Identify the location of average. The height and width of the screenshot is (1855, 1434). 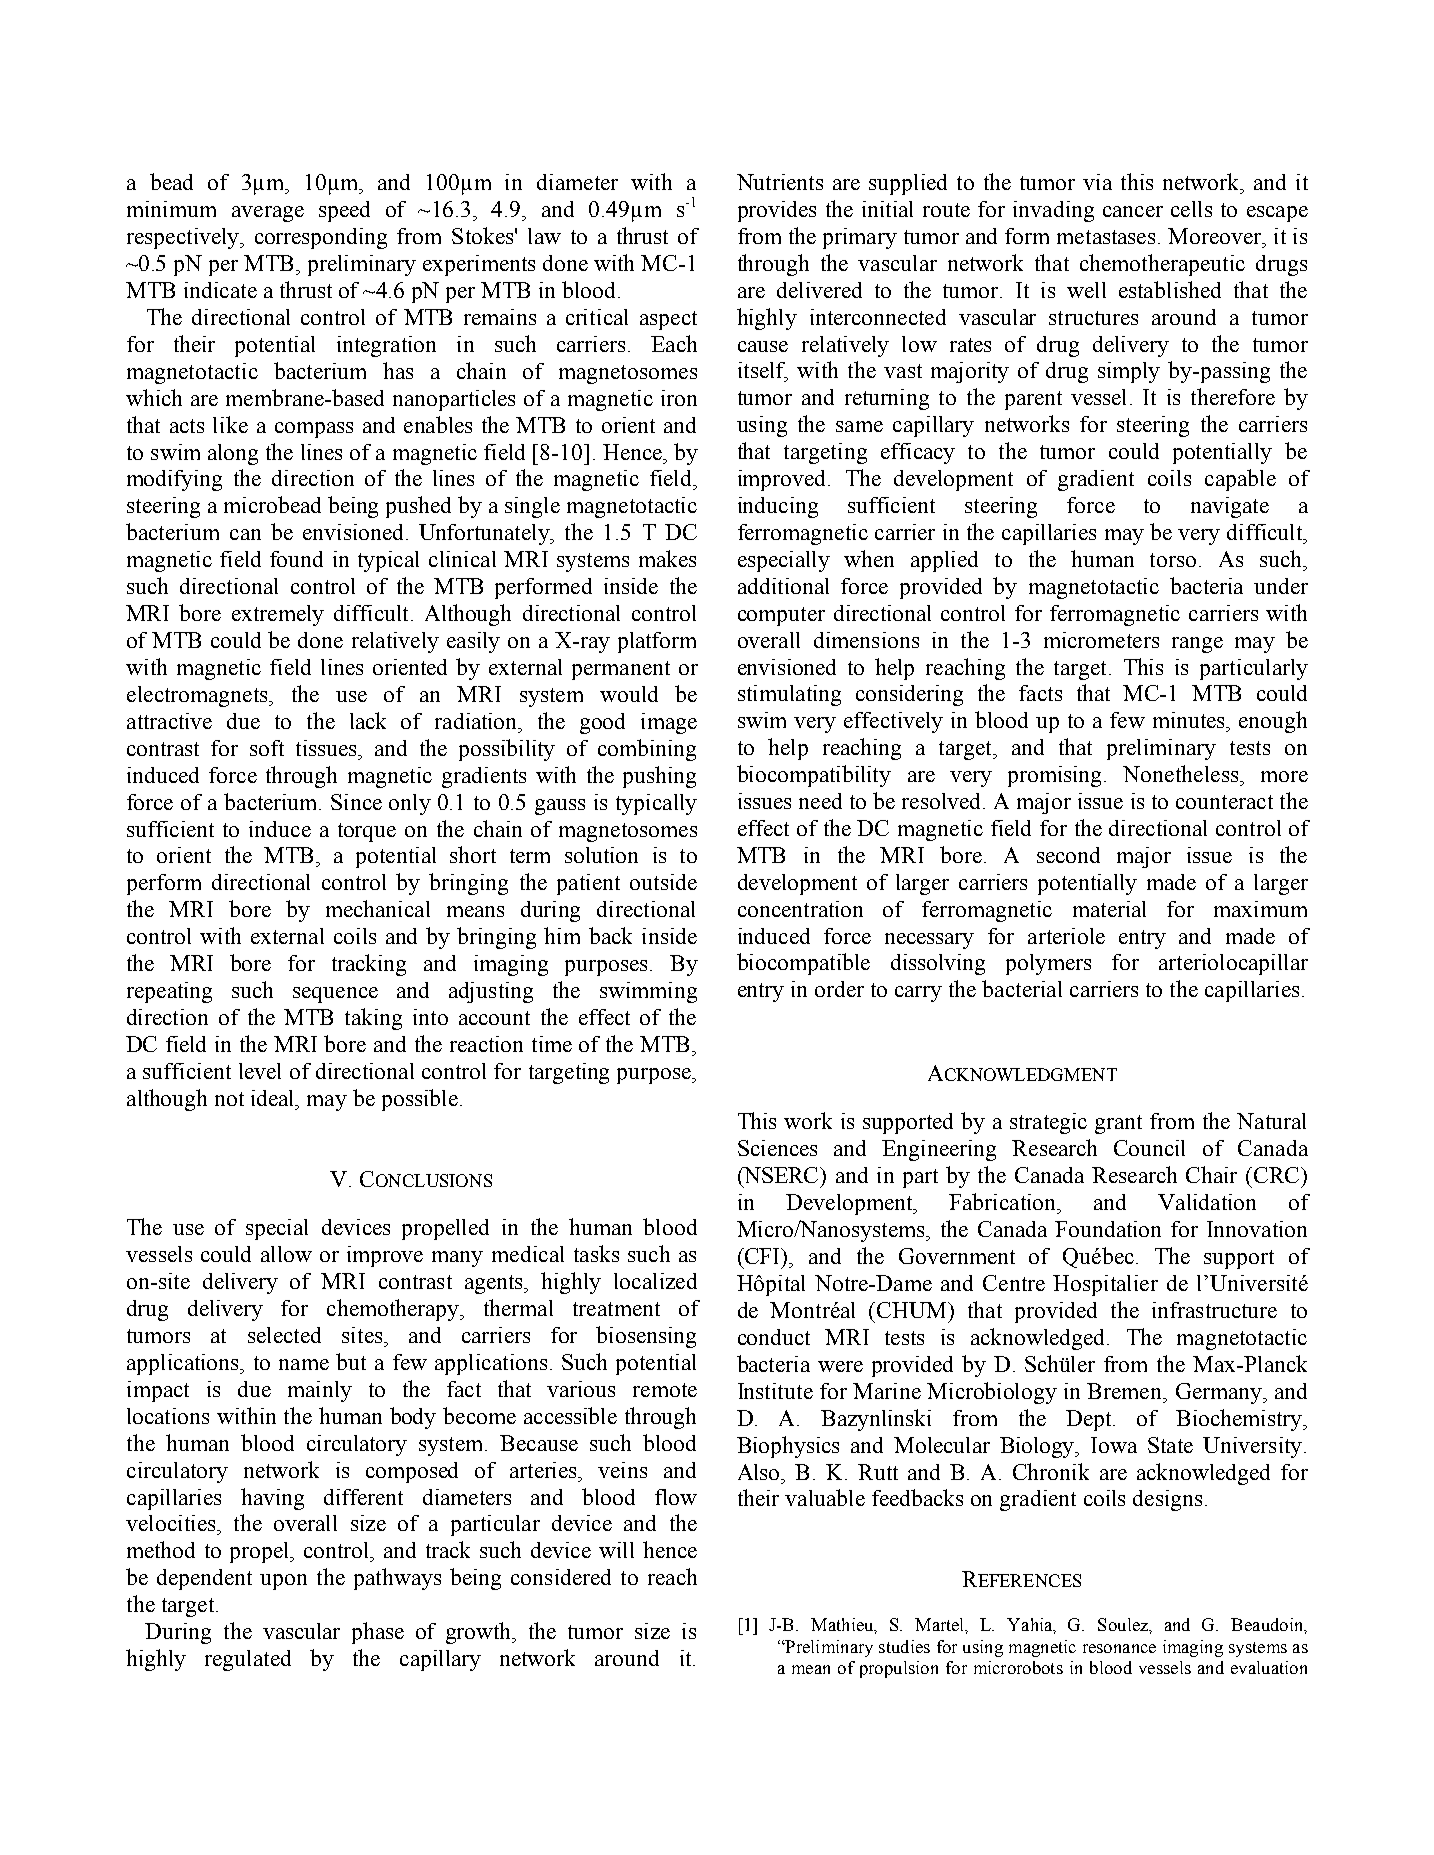
(268, 214).
